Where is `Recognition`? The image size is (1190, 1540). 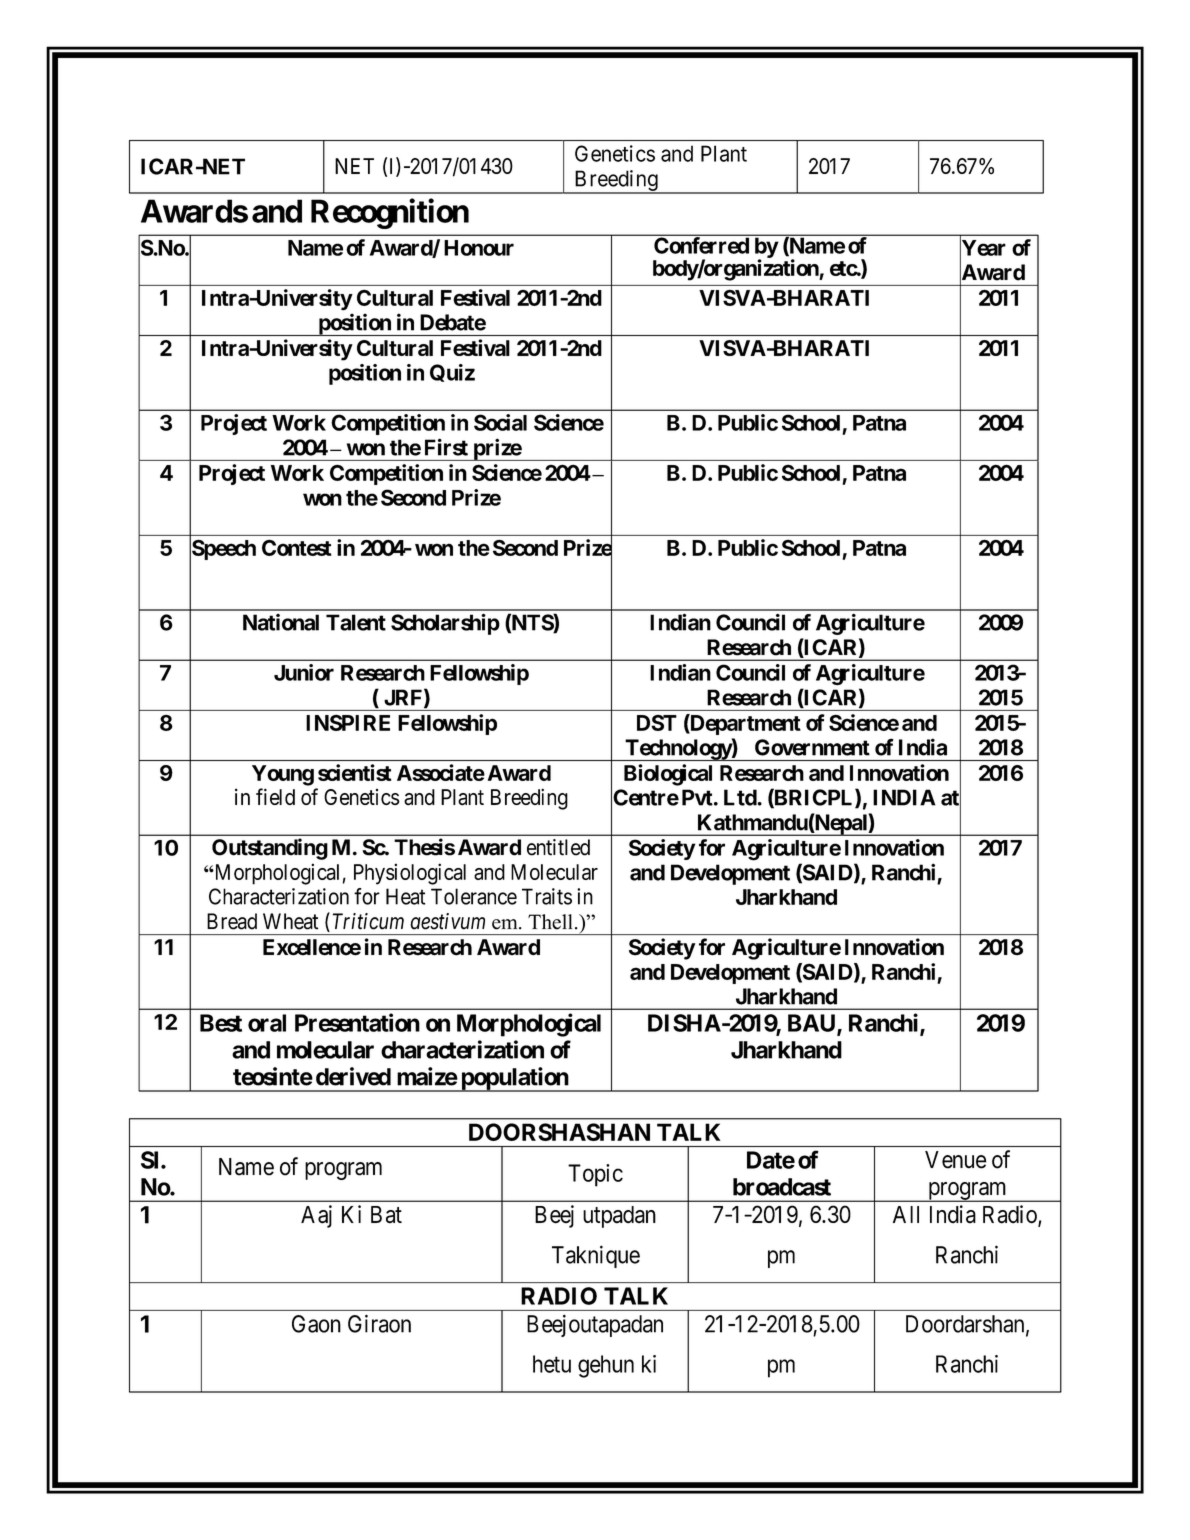
Recognition is located at coordinates (390, 213).
